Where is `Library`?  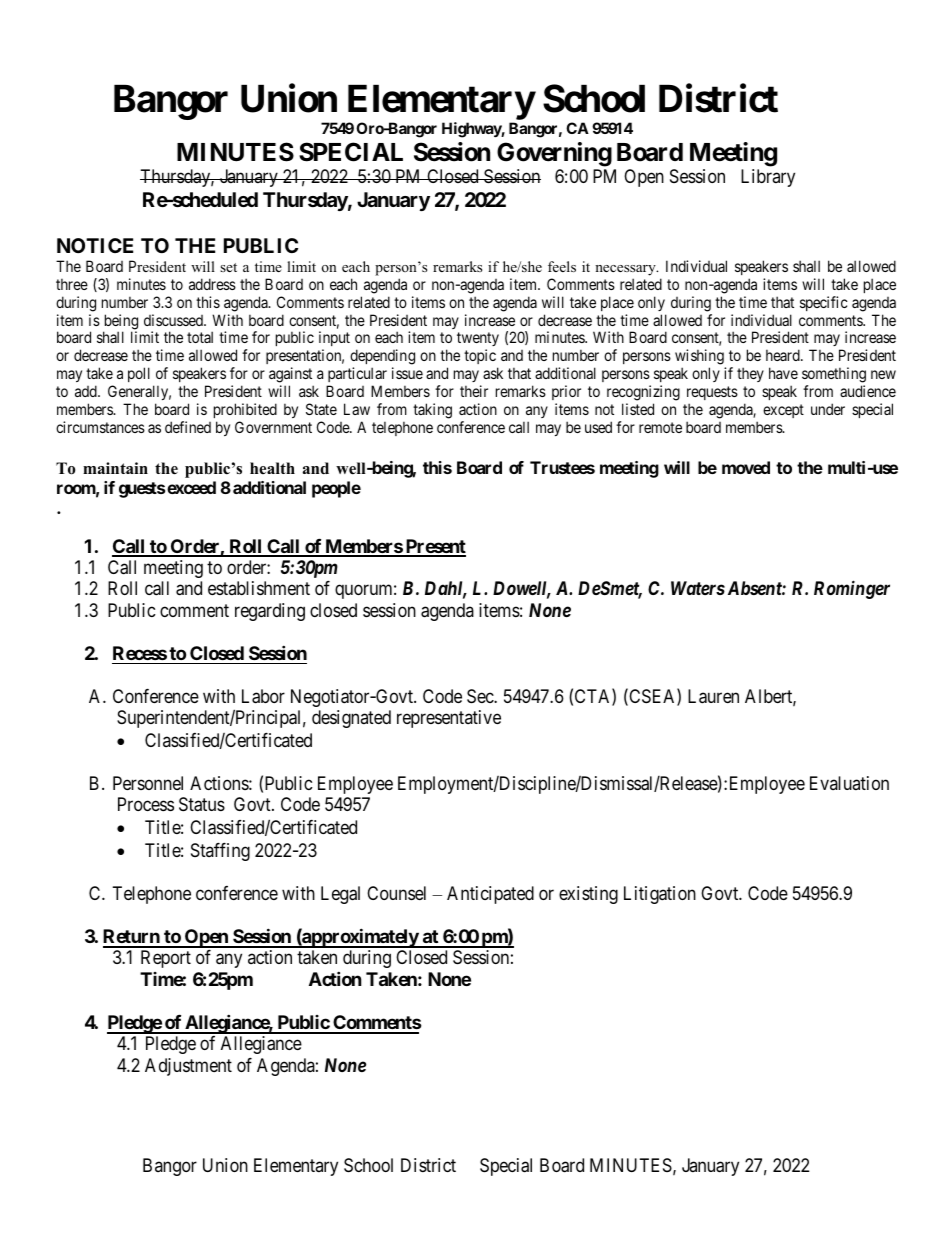
Library is located at coordinates (768, 178).
